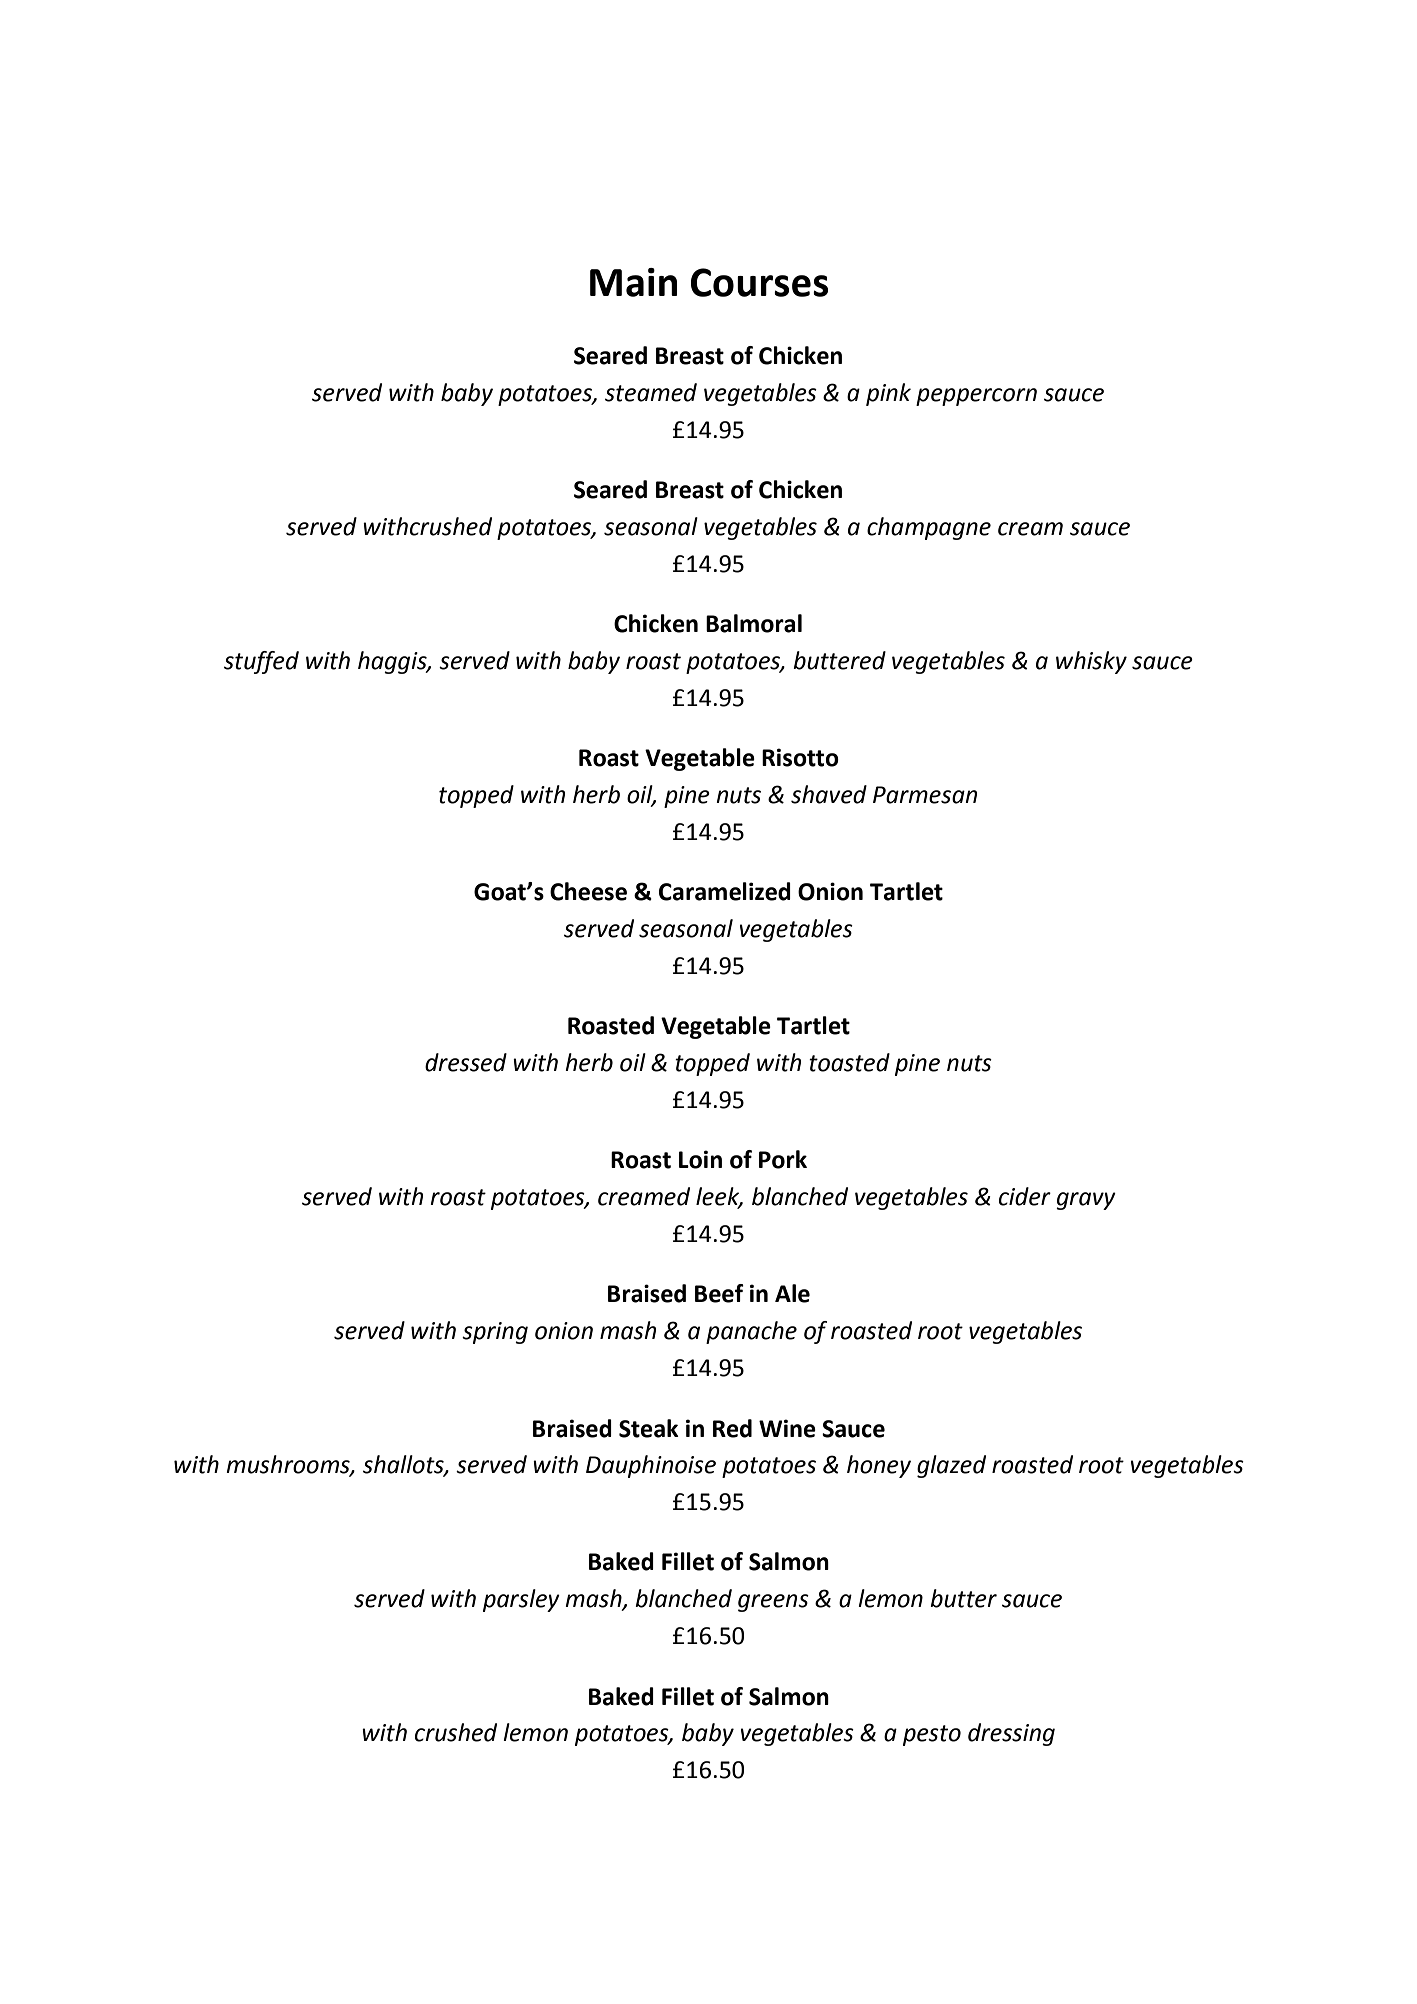  What do you see at coordinates (773, 1603) in the image?
I see `greens` at bounding box center [773, 1603].
